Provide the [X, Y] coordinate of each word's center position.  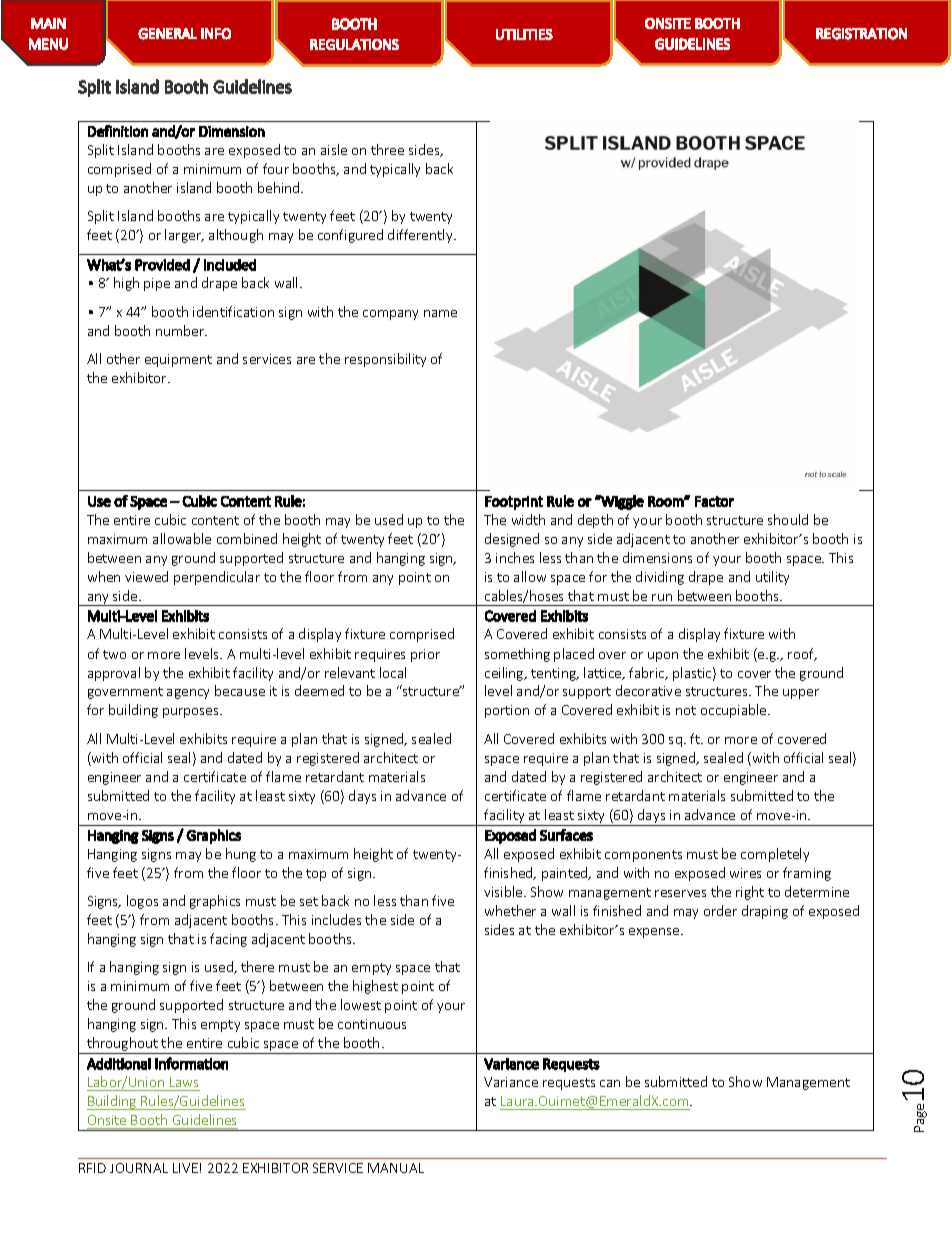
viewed [146, 576]
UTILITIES [524, 34]
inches [515, 557]
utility [772, 578]
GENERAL [167, 34]
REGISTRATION [861, 34]
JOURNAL [139, 1168]
